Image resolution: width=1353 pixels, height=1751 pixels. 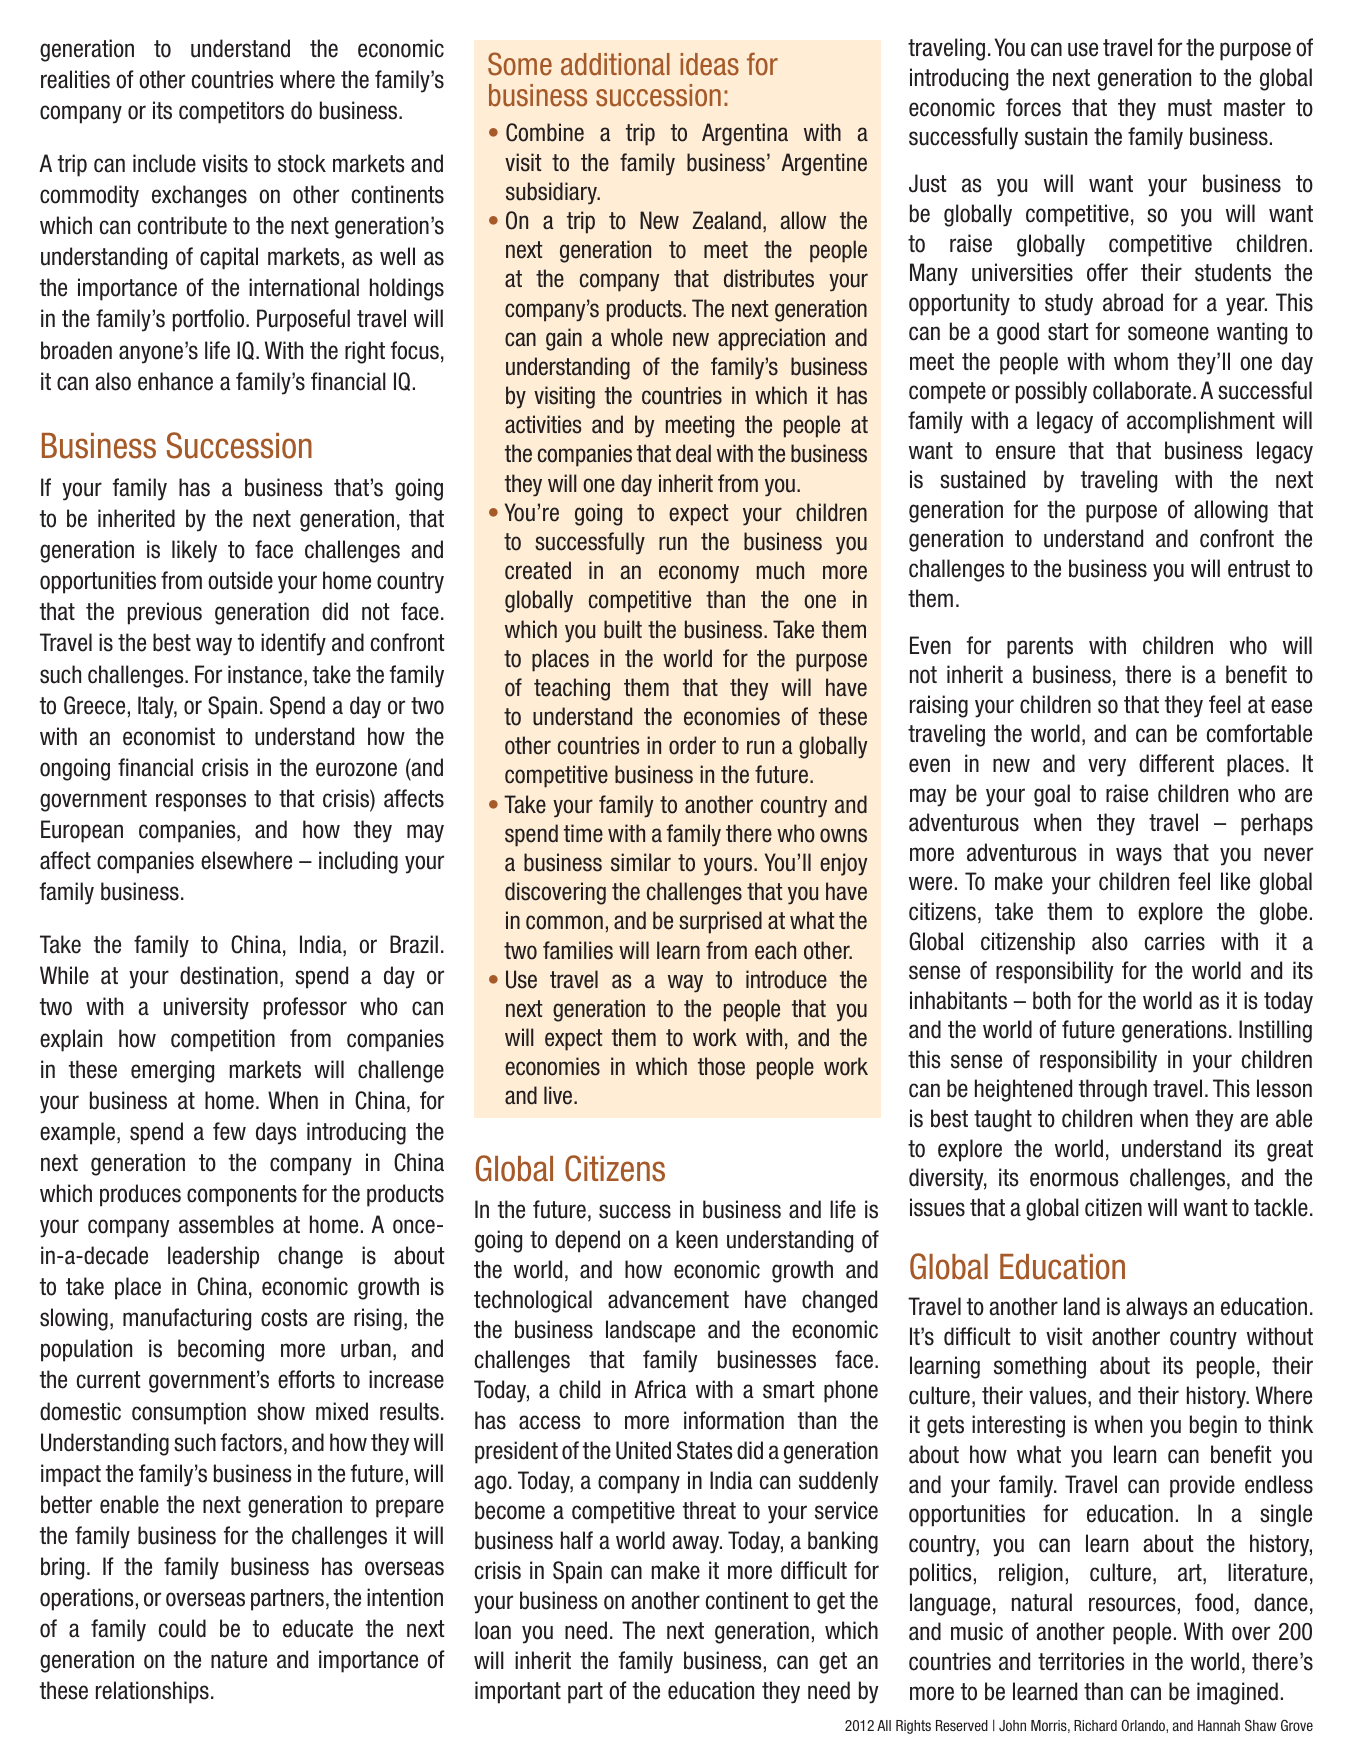 What do you see at coordinates (518, 1692) in the screenshot?
I see `important` at bounding box center [518, 1692].
